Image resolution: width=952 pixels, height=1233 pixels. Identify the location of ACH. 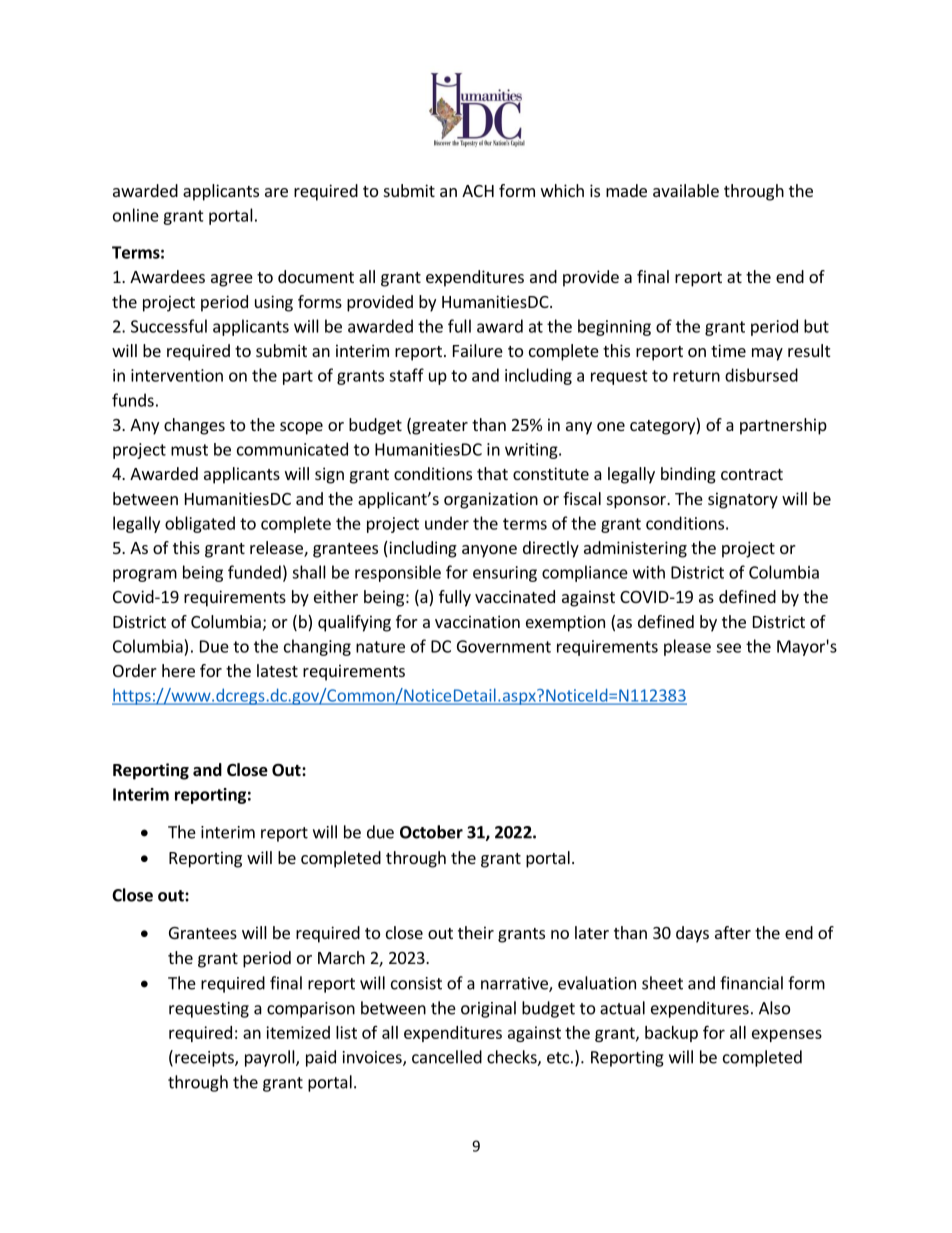
(478, 191).
